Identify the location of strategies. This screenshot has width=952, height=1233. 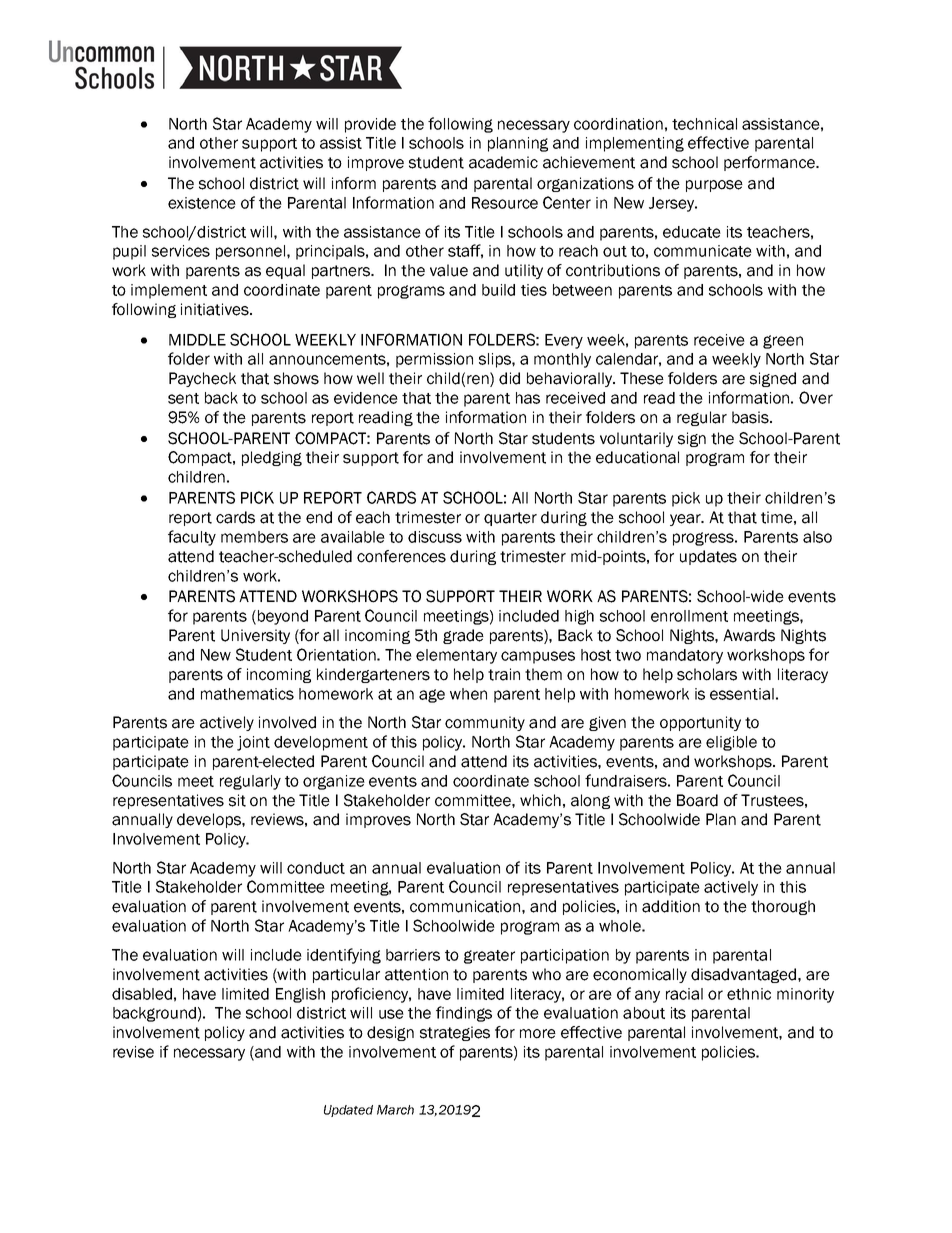
(455, 1033).
